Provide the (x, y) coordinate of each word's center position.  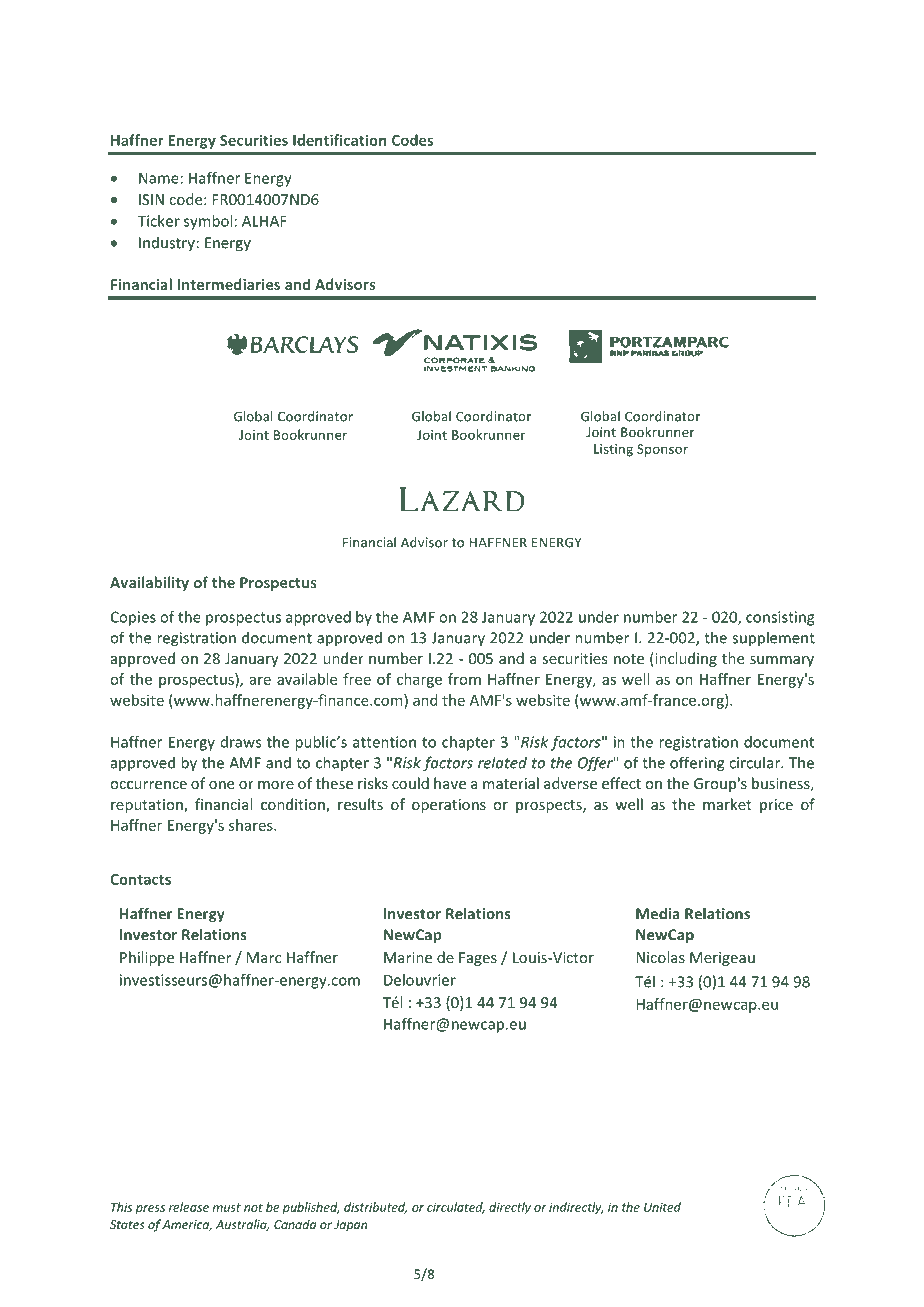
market (727, 804)
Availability (149, 583)
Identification (340, 140)
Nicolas (660, 957)
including (685, 659)
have (450, 783)
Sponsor (662, 450)
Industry (167, 244)
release (189, 1207)
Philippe (147, 958)
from (464, 679)
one (221, 785)
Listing (613, 450)
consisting (780, 618)
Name (159, 178)
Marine (408, 957)
